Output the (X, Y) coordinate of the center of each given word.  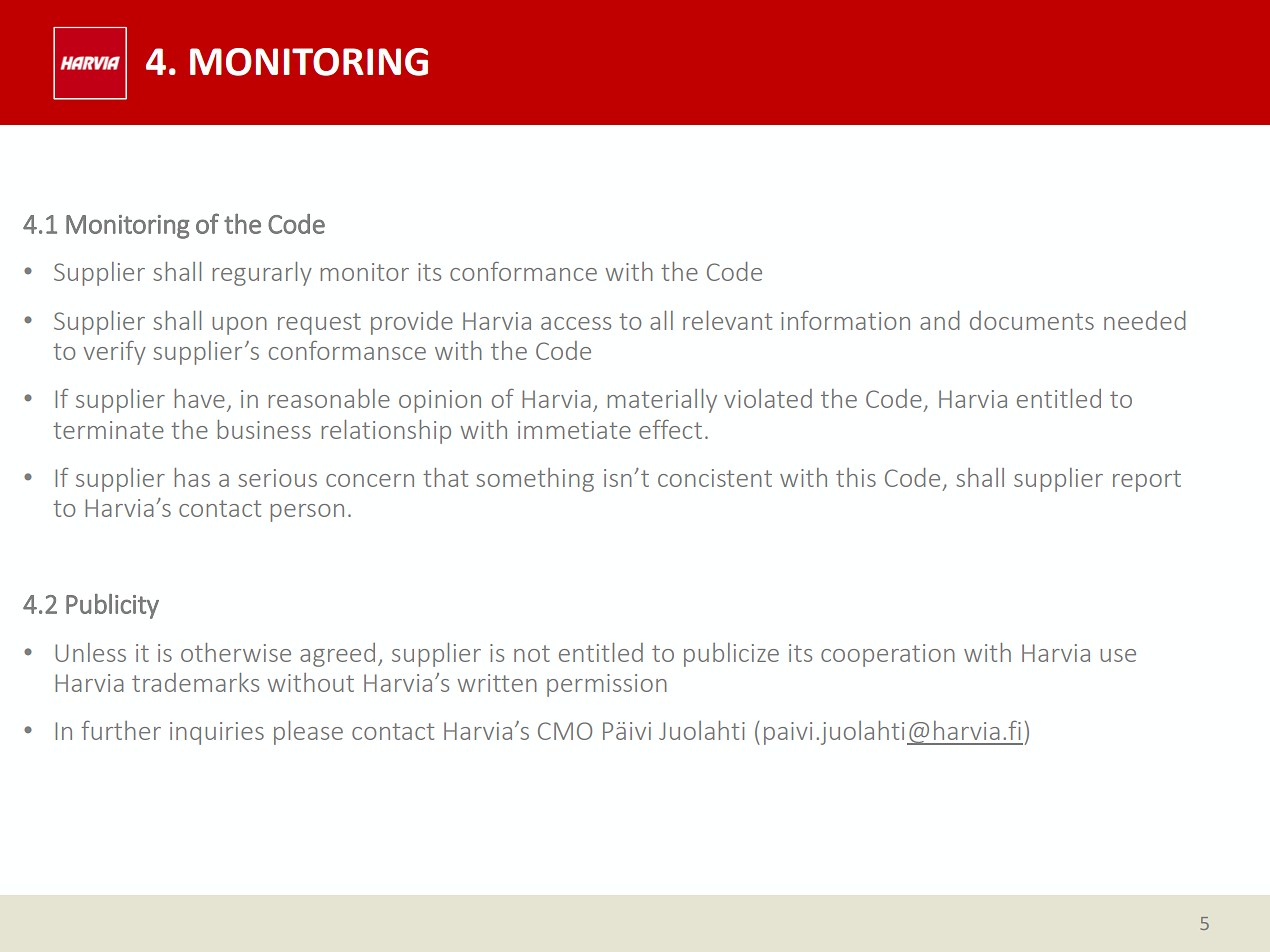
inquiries (217, 733)
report (1147, 481)
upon (239, 326)
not (532, 653)
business (264, 429)
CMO (565, 731)
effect (670, 429)
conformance (523, 271)
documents (1032, 320)
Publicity (112, 606)
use (1118, 655)
